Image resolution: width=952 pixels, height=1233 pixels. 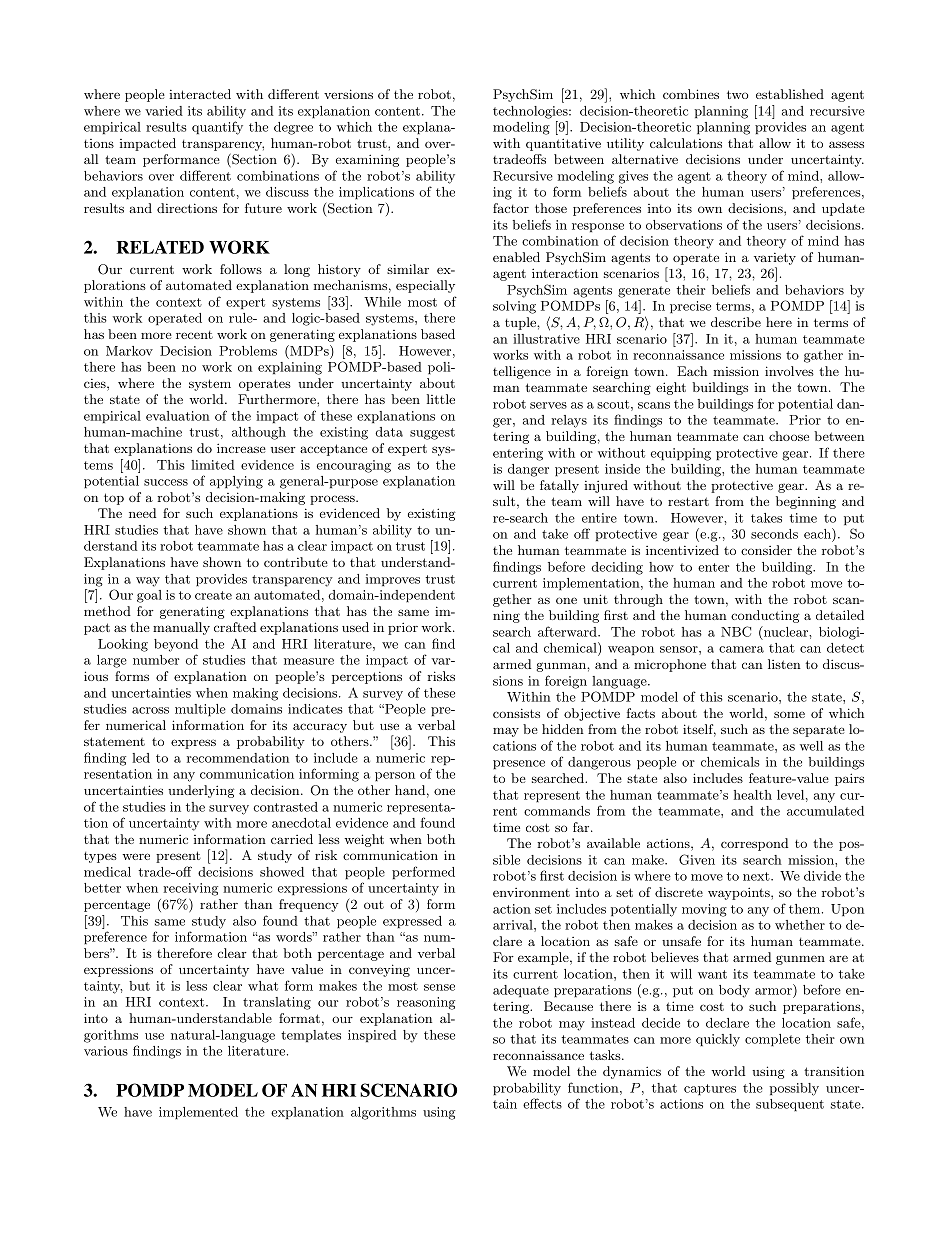 I want to click on quantitative, so click(x=563, y=144).
